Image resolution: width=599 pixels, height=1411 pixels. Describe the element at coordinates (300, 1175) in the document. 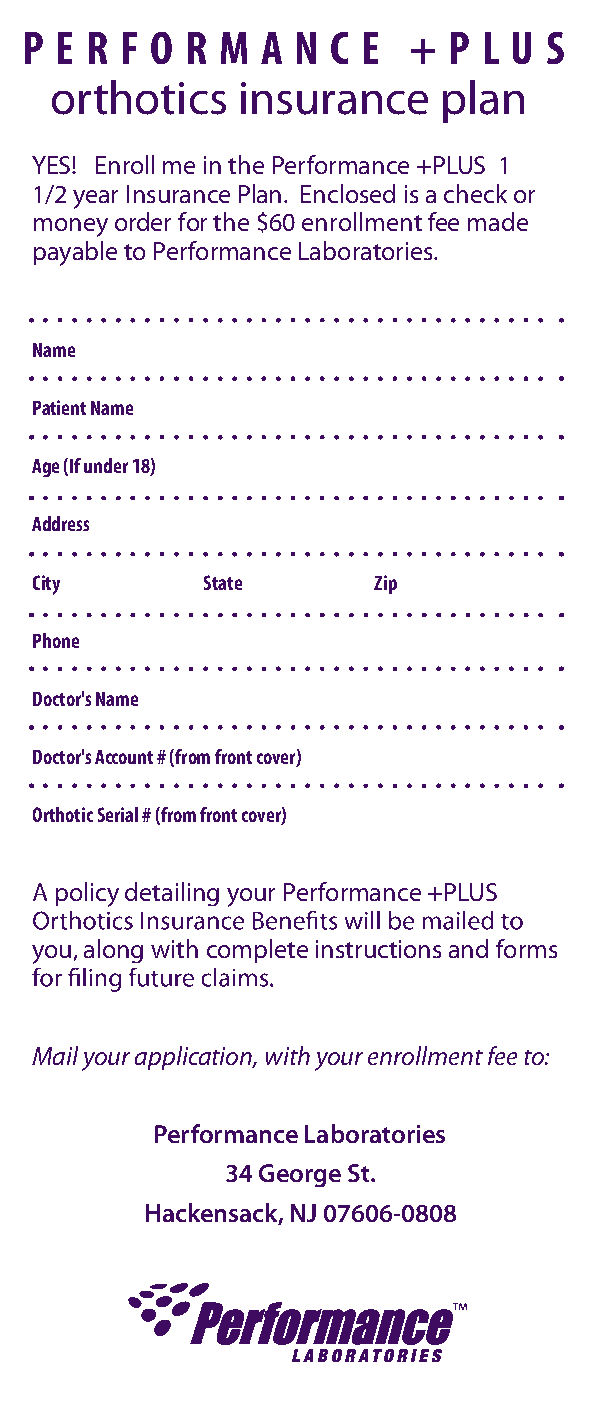

I see `George` at that location.
